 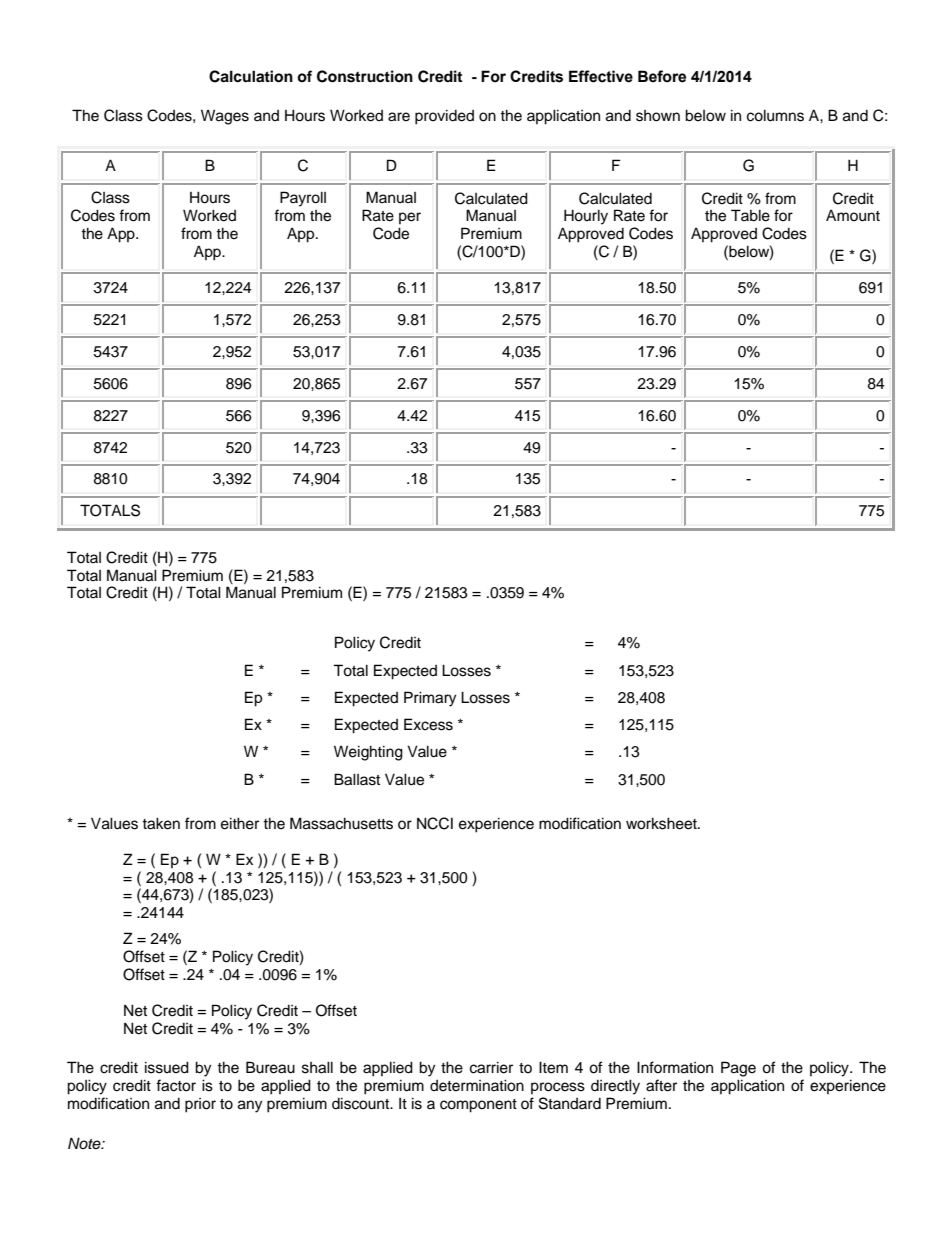 What do you see at coordinates (738, 1069) in the document?
I see `Page` at bounding box center [738, 1069].
